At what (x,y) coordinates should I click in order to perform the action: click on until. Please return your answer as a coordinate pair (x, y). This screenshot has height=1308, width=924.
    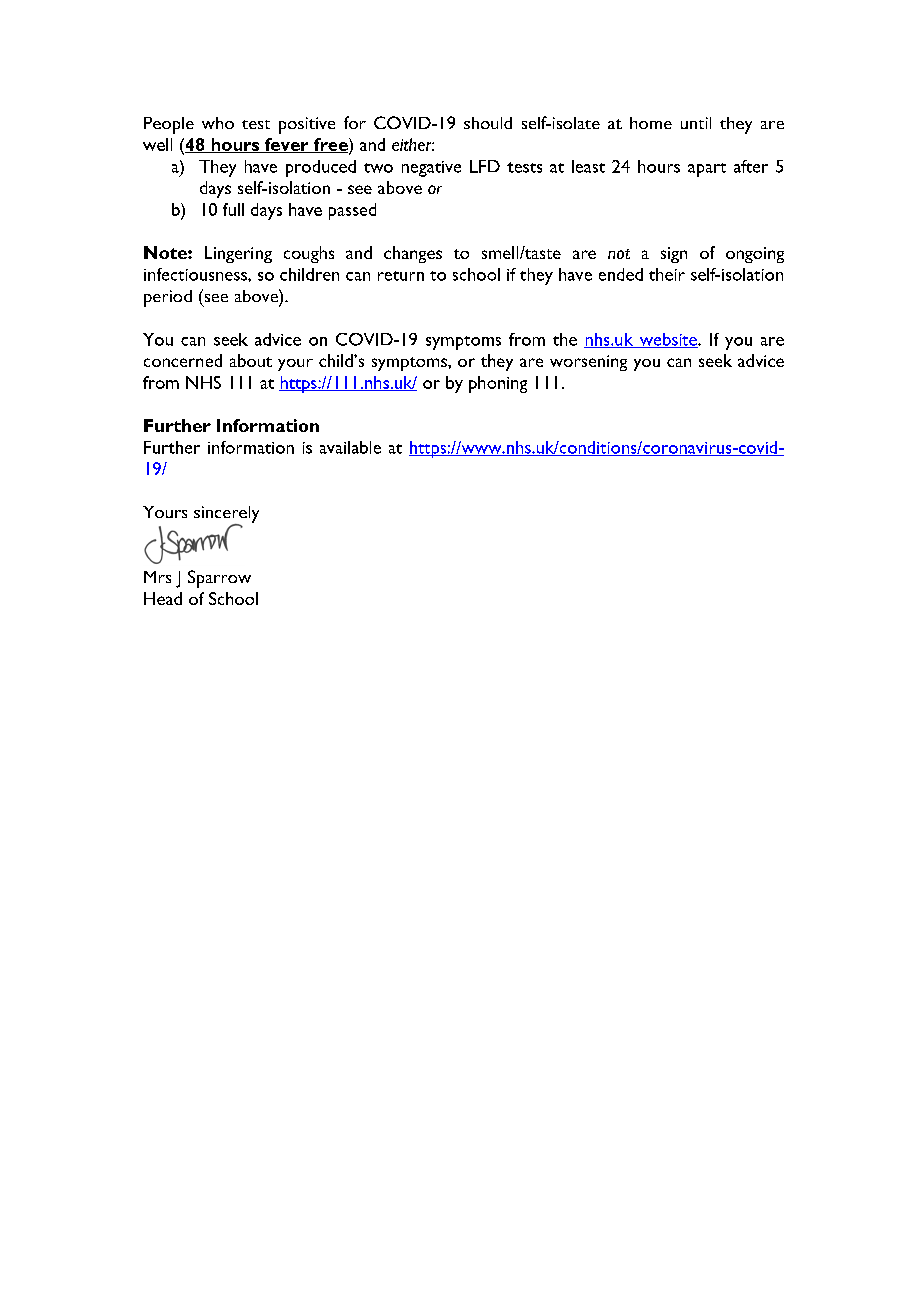
    Looking at the image, I should click on (696, 123).
